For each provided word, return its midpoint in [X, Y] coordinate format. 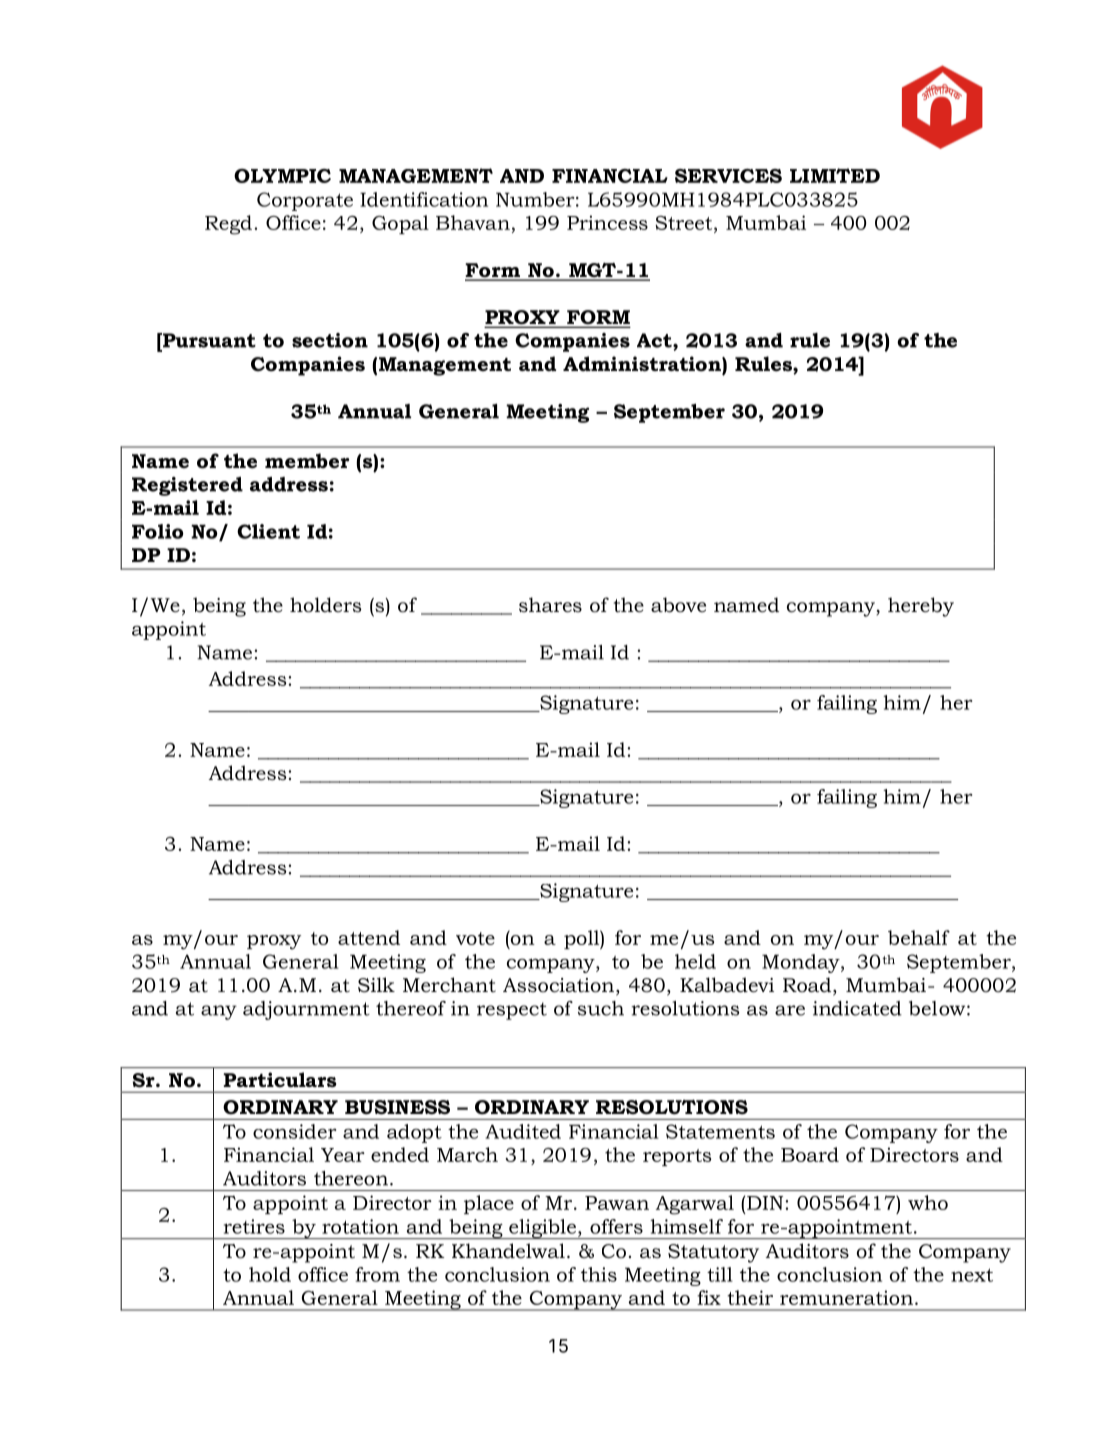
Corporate [305, 201]
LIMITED [835, 175]
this [599, 1274]
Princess [607, 222]
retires [254, 1226]
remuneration [846, 1297]
